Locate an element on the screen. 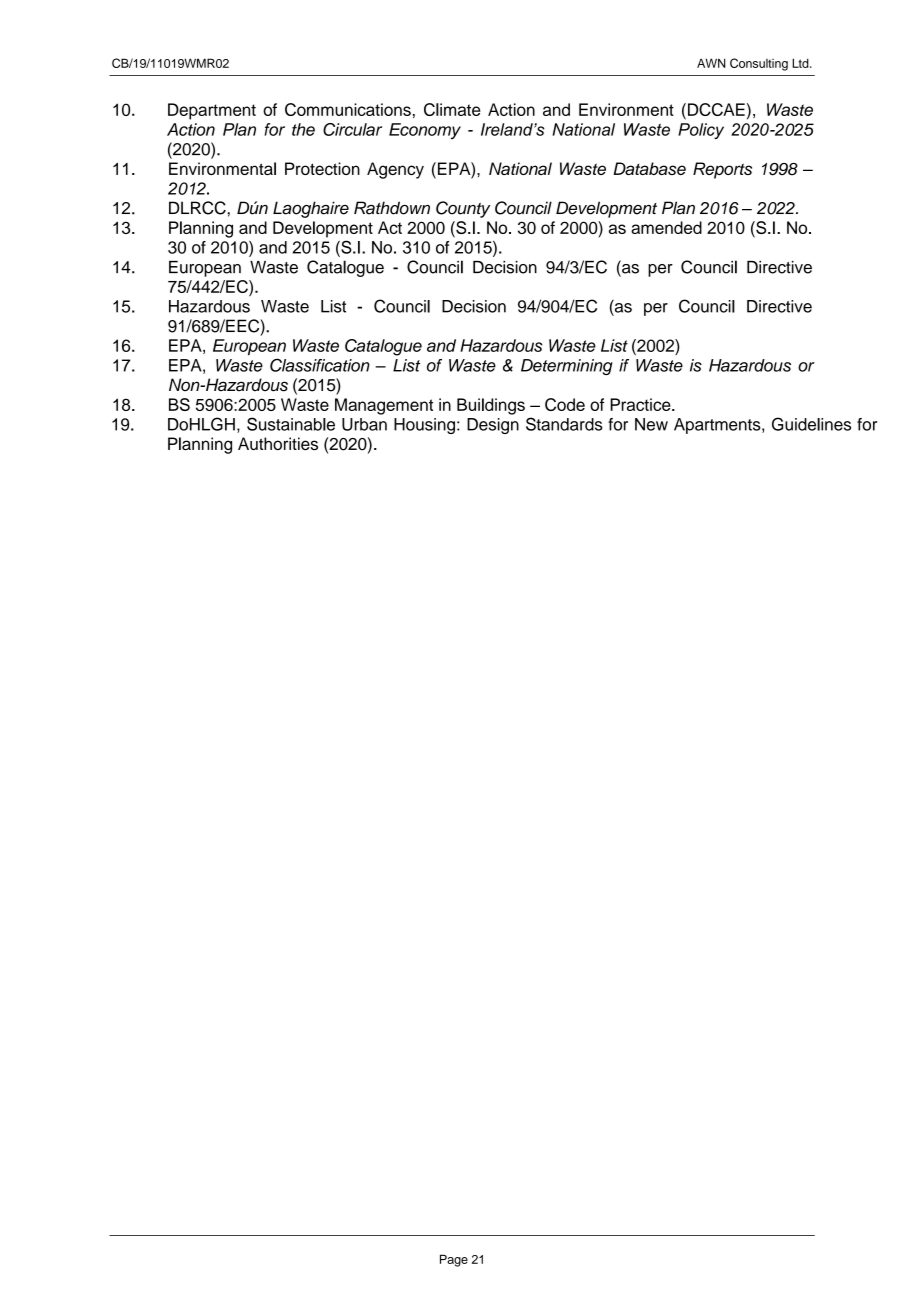  the is located at coordinates (303, 129).
